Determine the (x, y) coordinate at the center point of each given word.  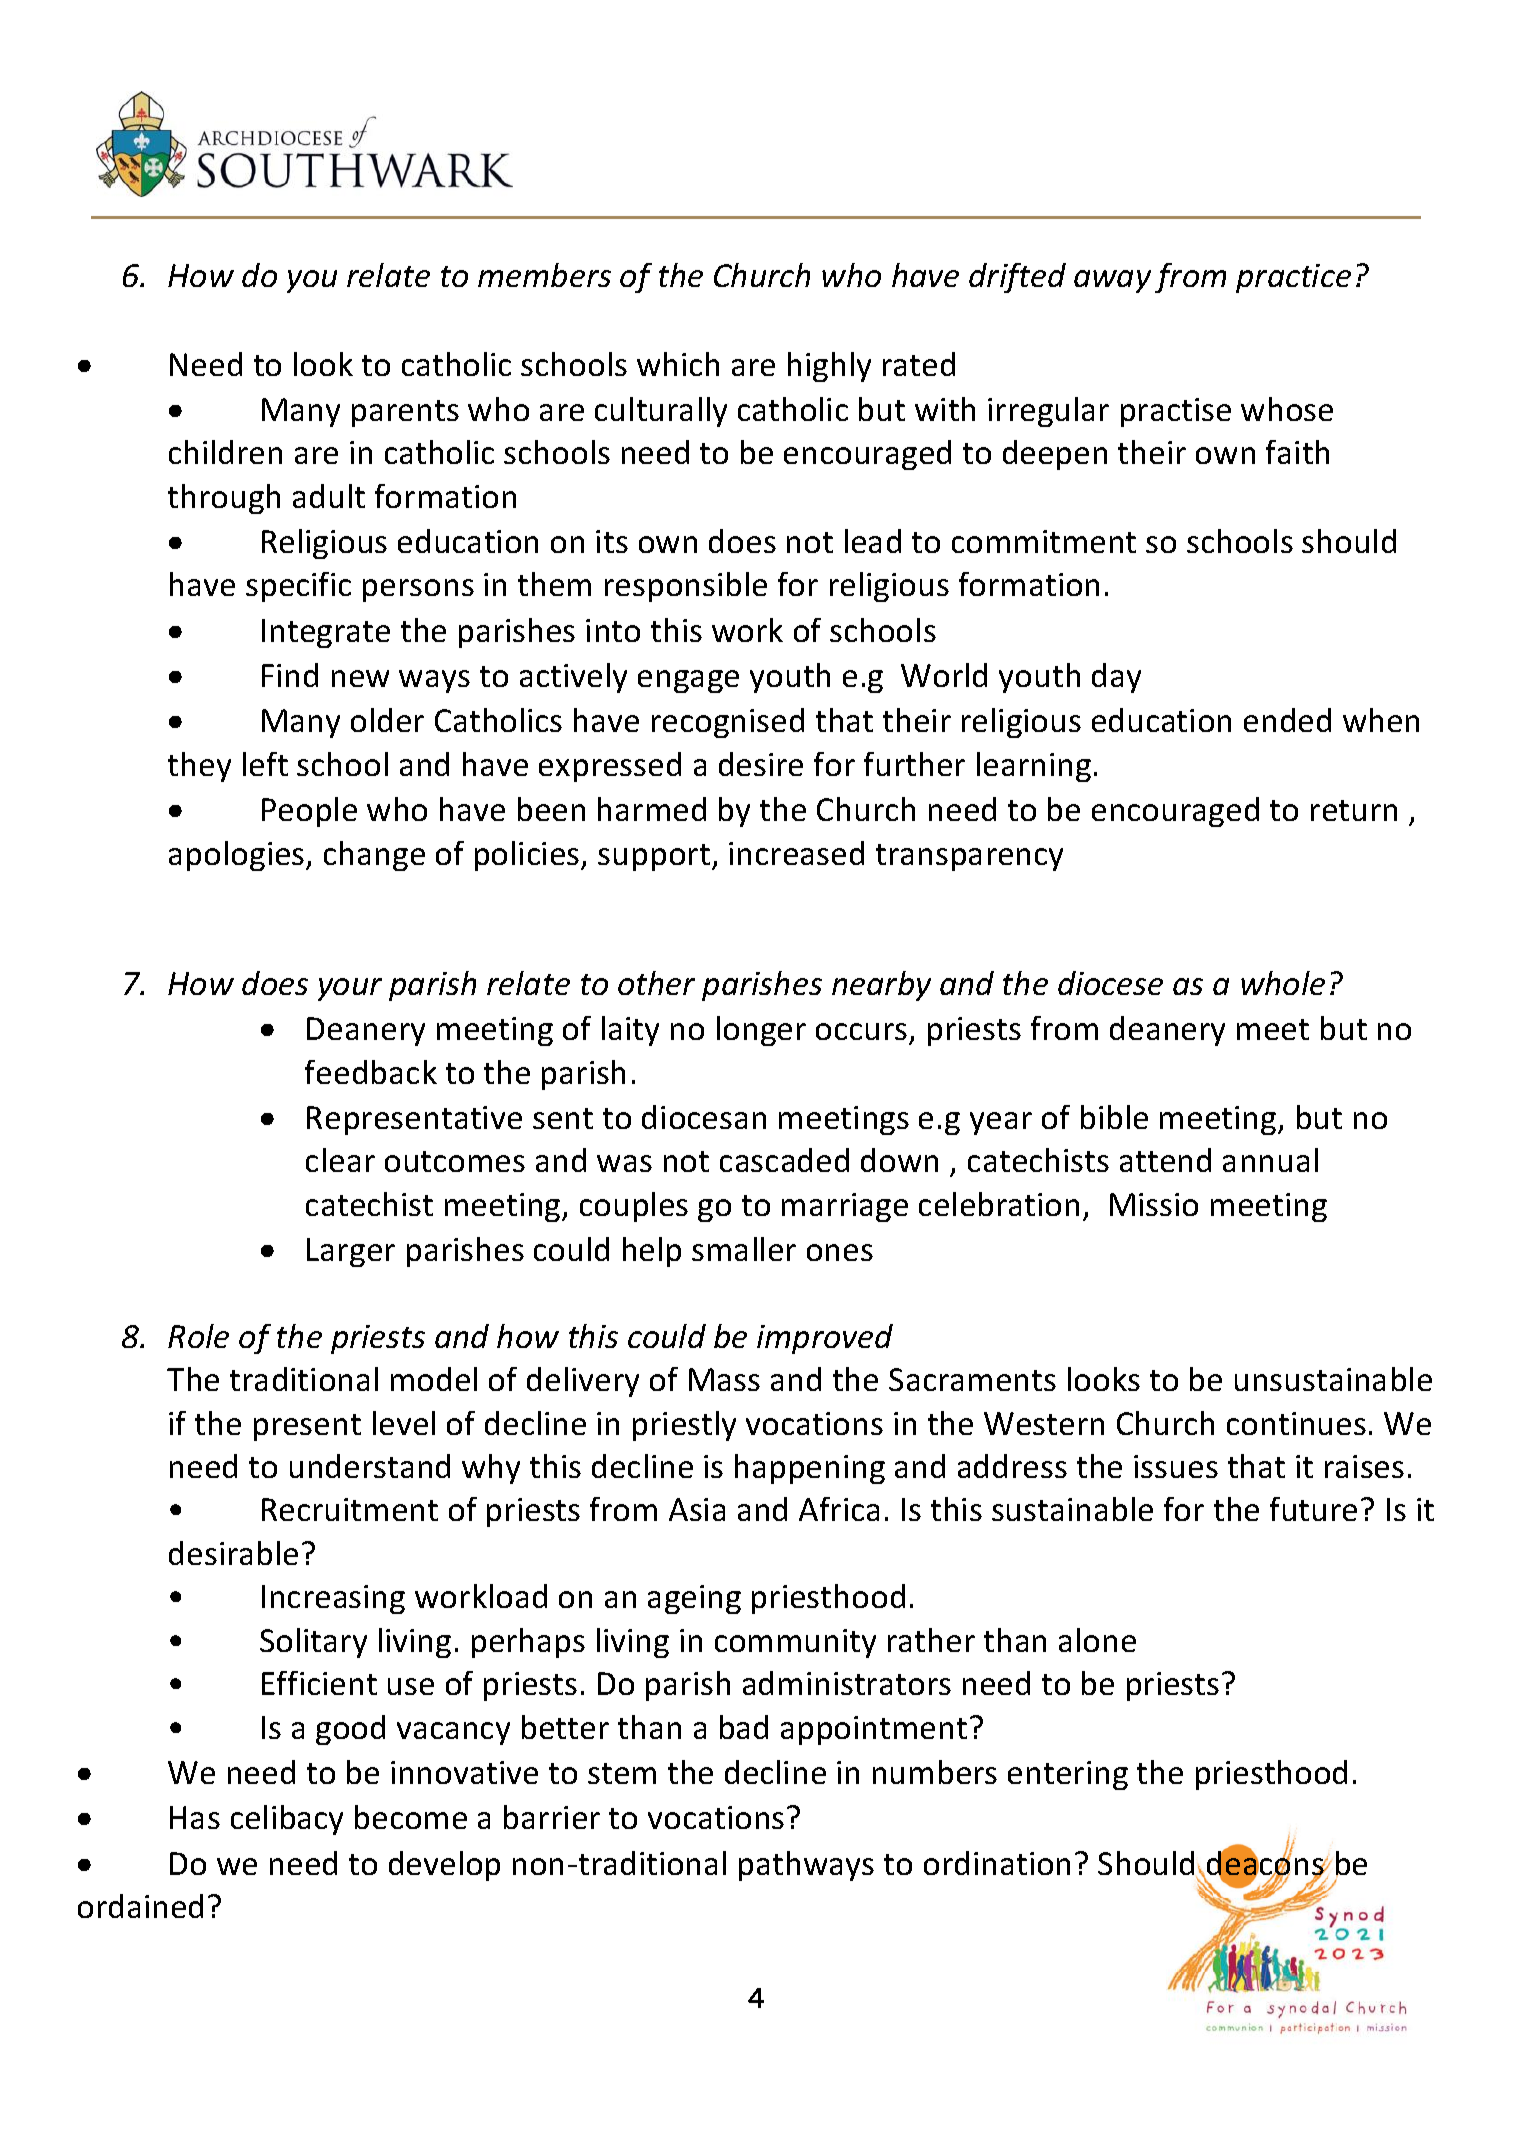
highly (829, 367)
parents (405, 413)
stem (622, 1773)
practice (1293, 278)
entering (1068, 1775)
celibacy (287, 1820)
